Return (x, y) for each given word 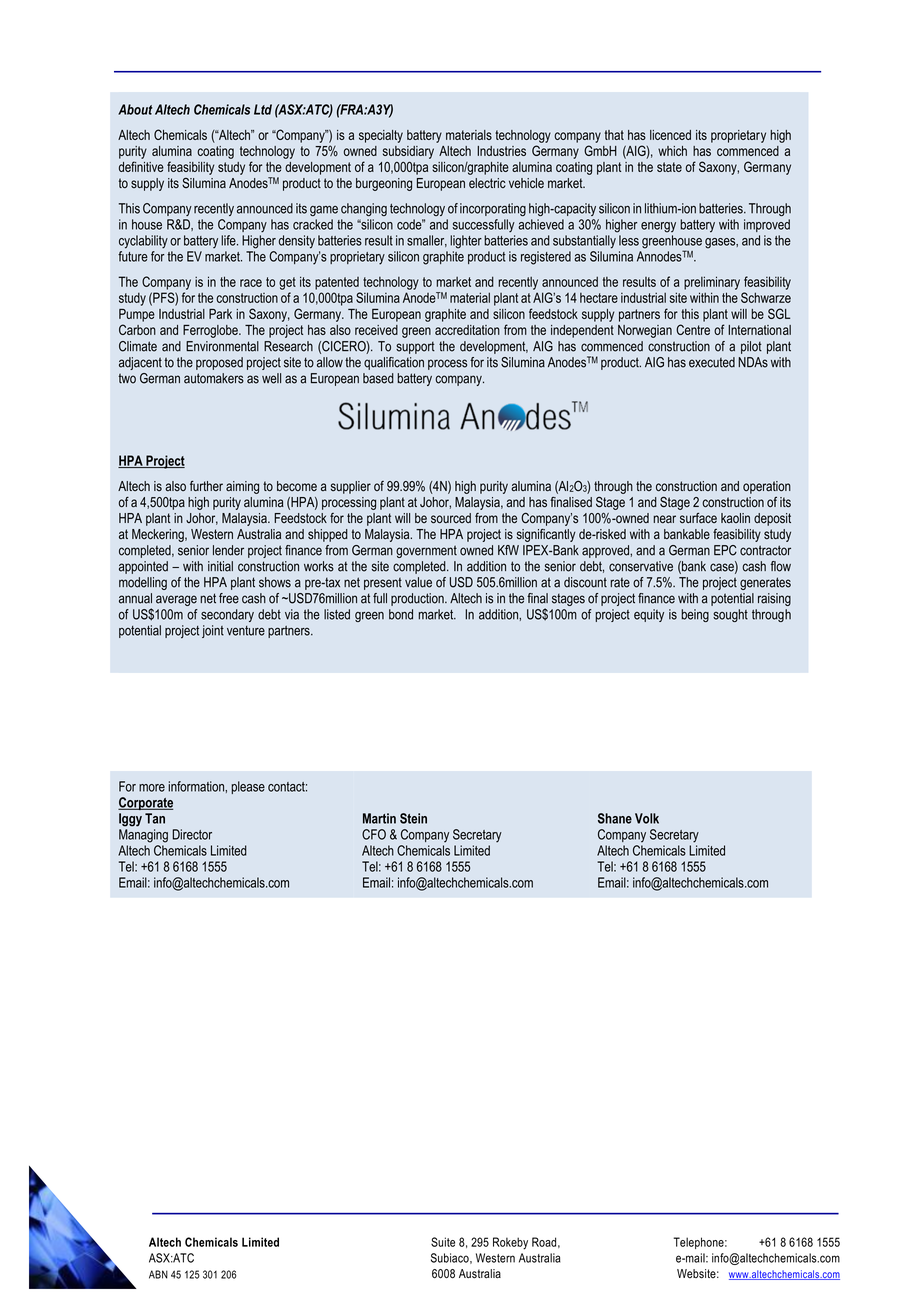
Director (192, 834)
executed (712, 362)
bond (401, 614)
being (695, 615)
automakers (214, 378)
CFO (374, 834)
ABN (158, 1274)
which (672, 151)
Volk (647, 818)
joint (213, 631)
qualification (394, 363)
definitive (141, 166)
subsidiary (408, 152)
